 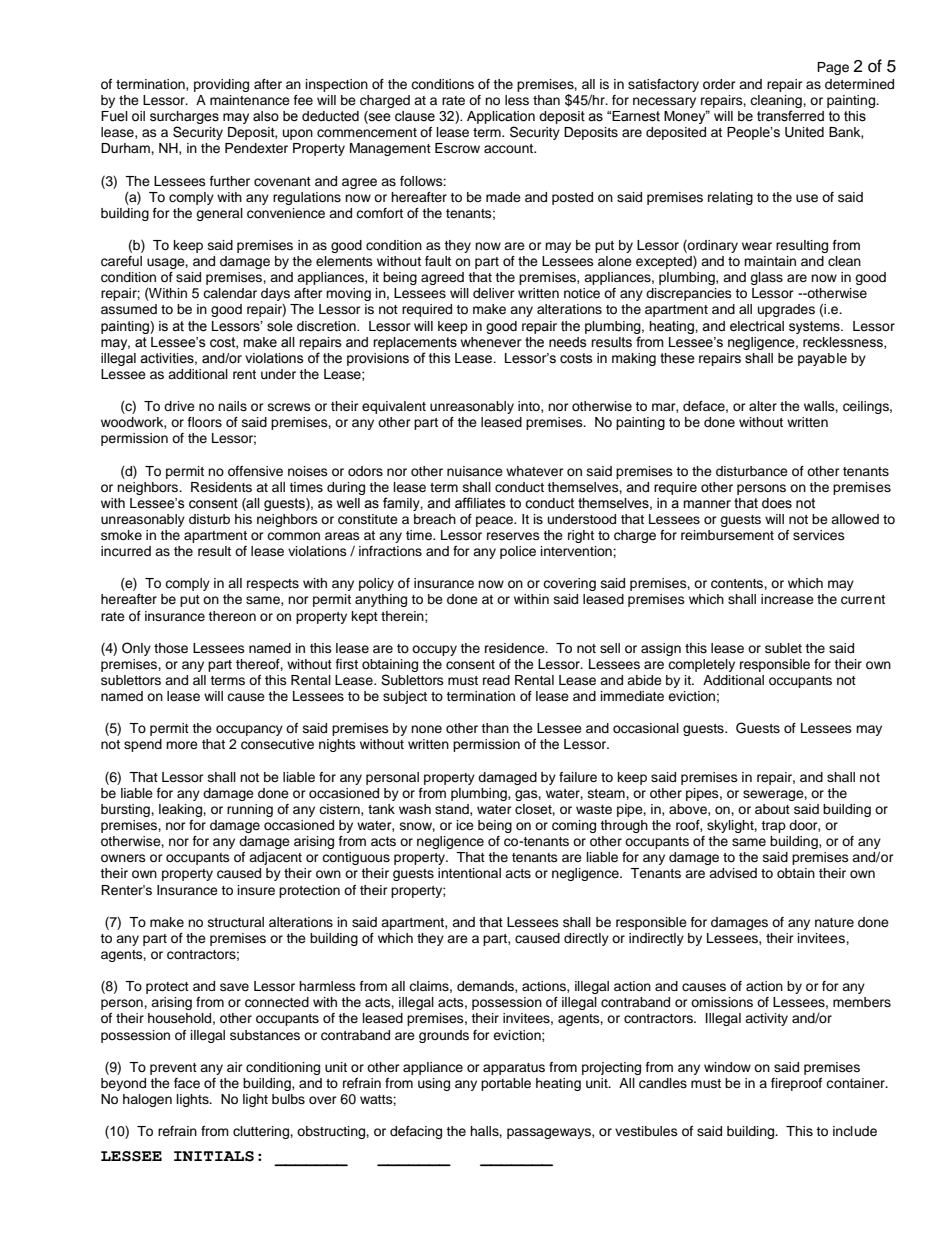 What do you see at coordinates (491, 342) in the page?
I see `whenever` at bounding box center [491, 342].
